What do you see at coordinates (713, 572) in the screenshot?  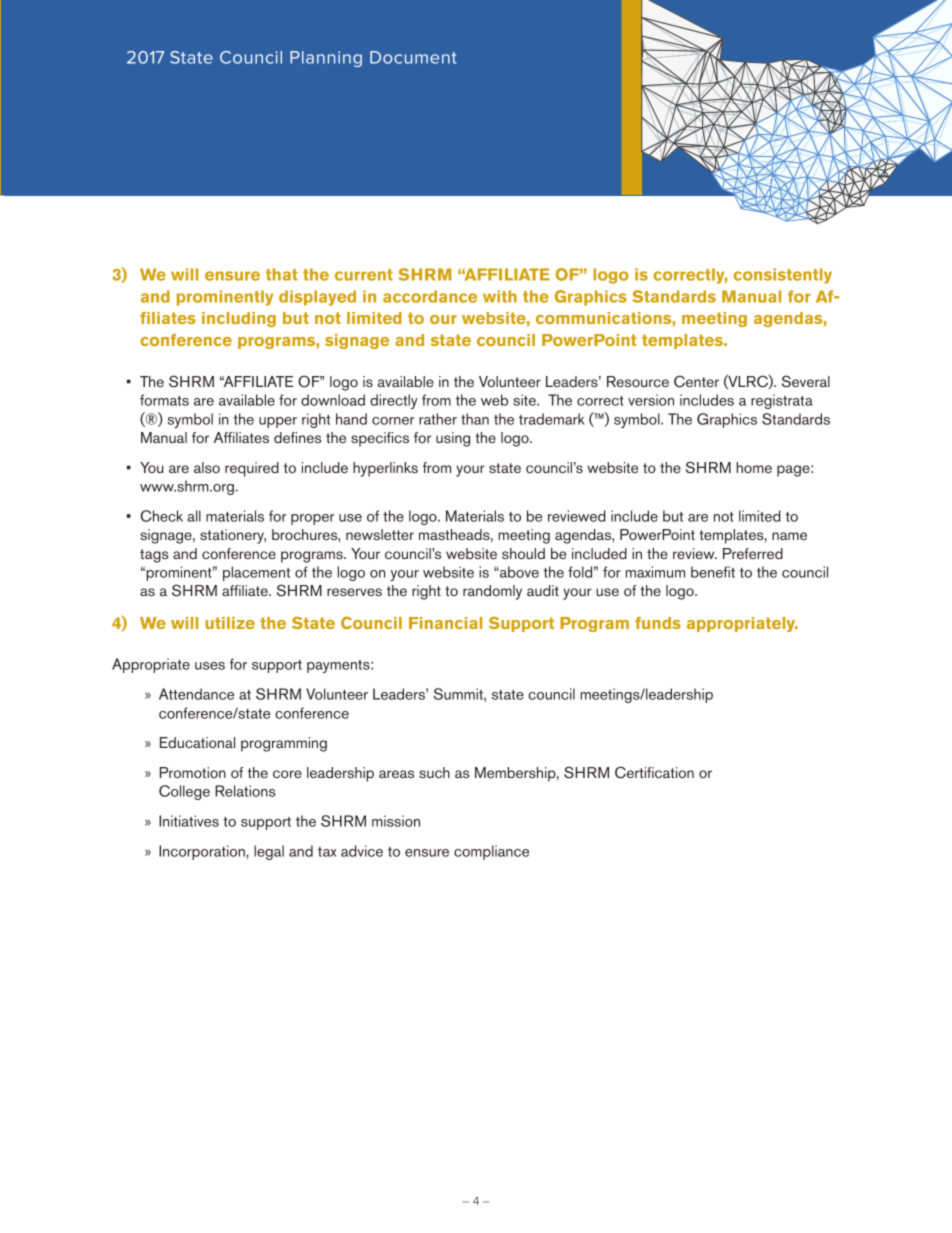 I see `benefit` at bounding box center [713, 572].
